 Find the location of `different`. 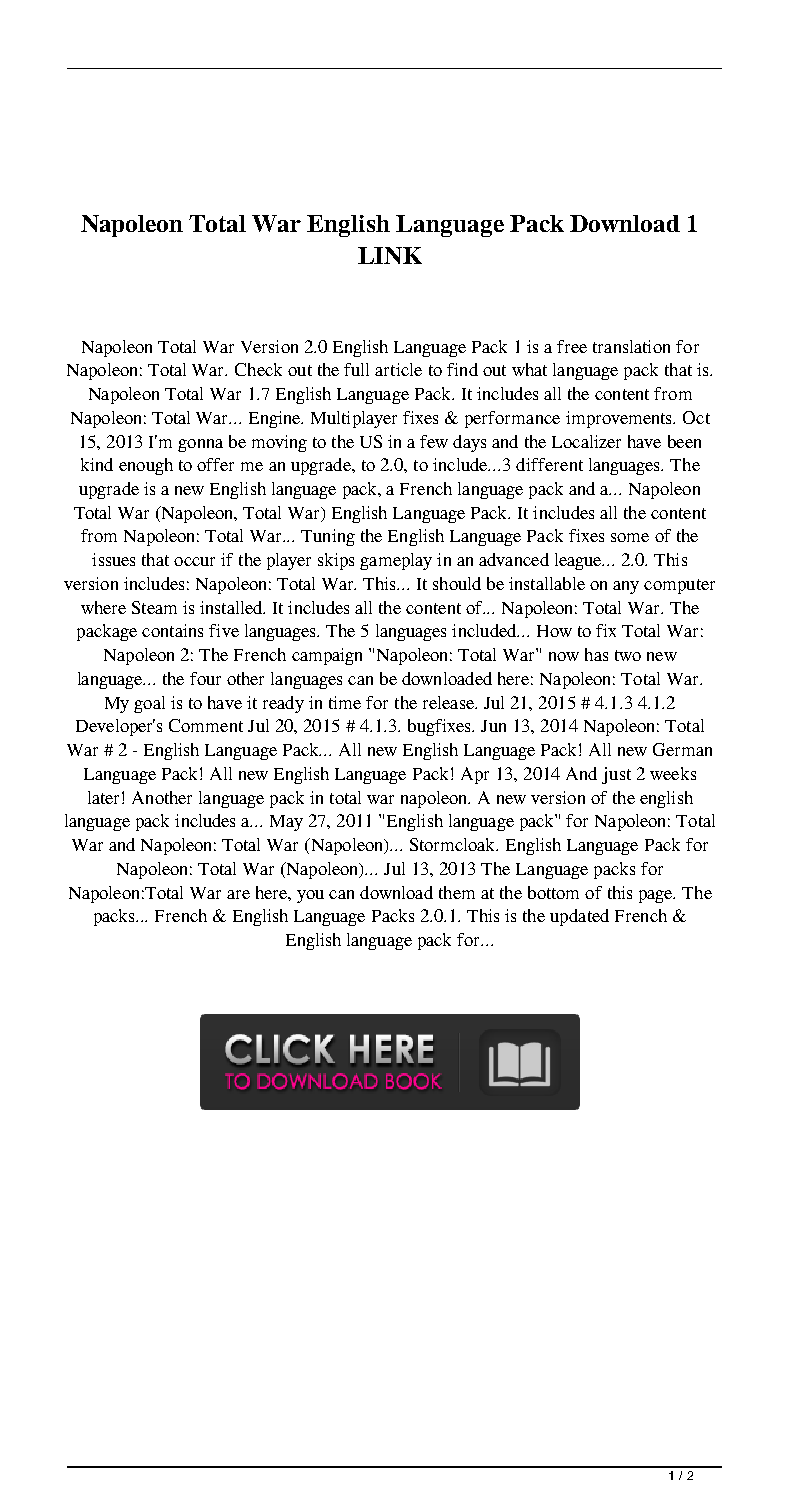

different is located at coordinates (549, 464).
